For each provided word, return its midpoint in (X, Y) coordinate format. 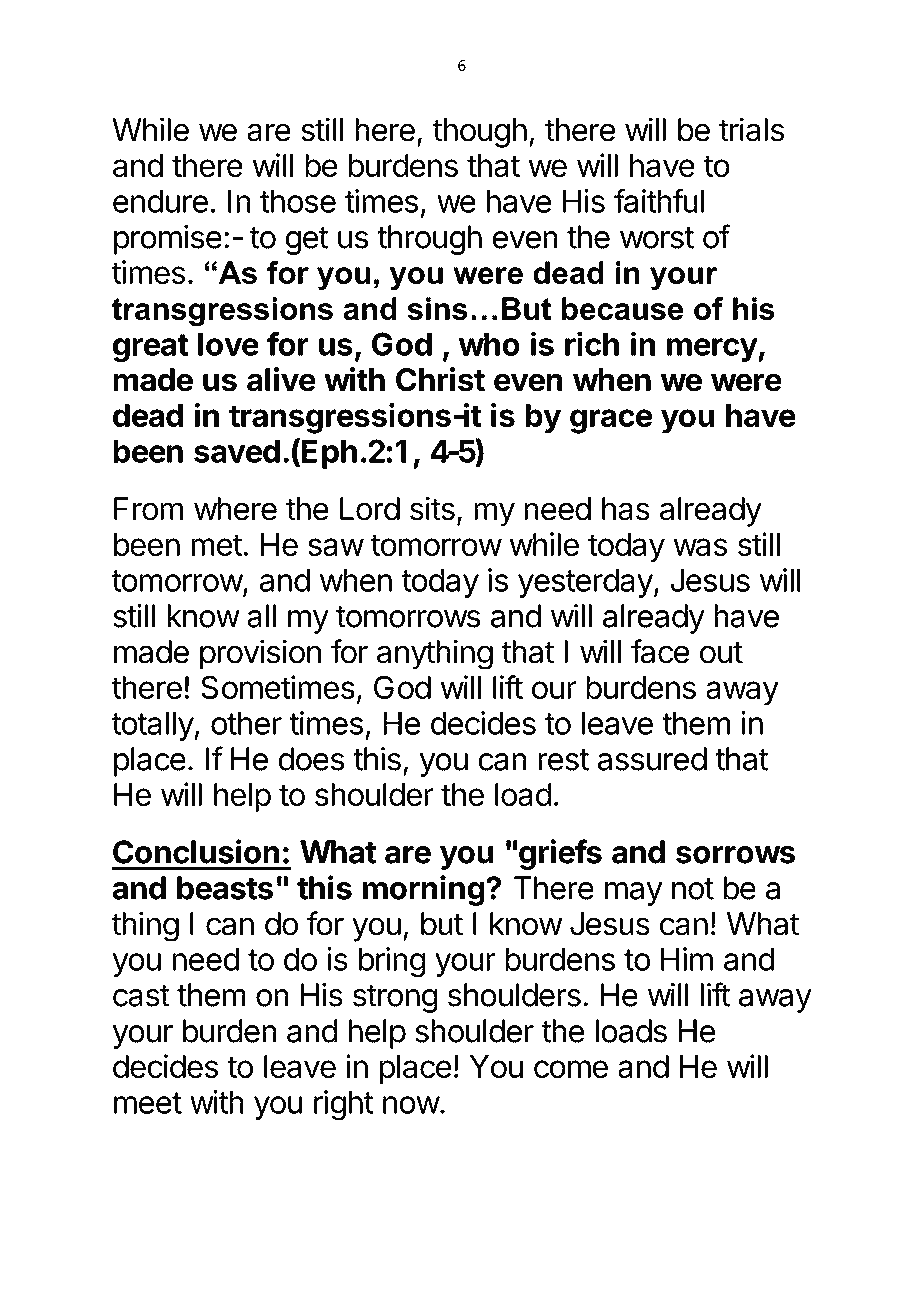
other (246, 723)
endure (160, 201)
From (148, 509)
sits (432, 508)
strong (395, 999)
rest (563, 760)
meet (148, 1103)
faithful (659, 200)
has (626, 509)
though (480, 133)
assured (652, 759)
